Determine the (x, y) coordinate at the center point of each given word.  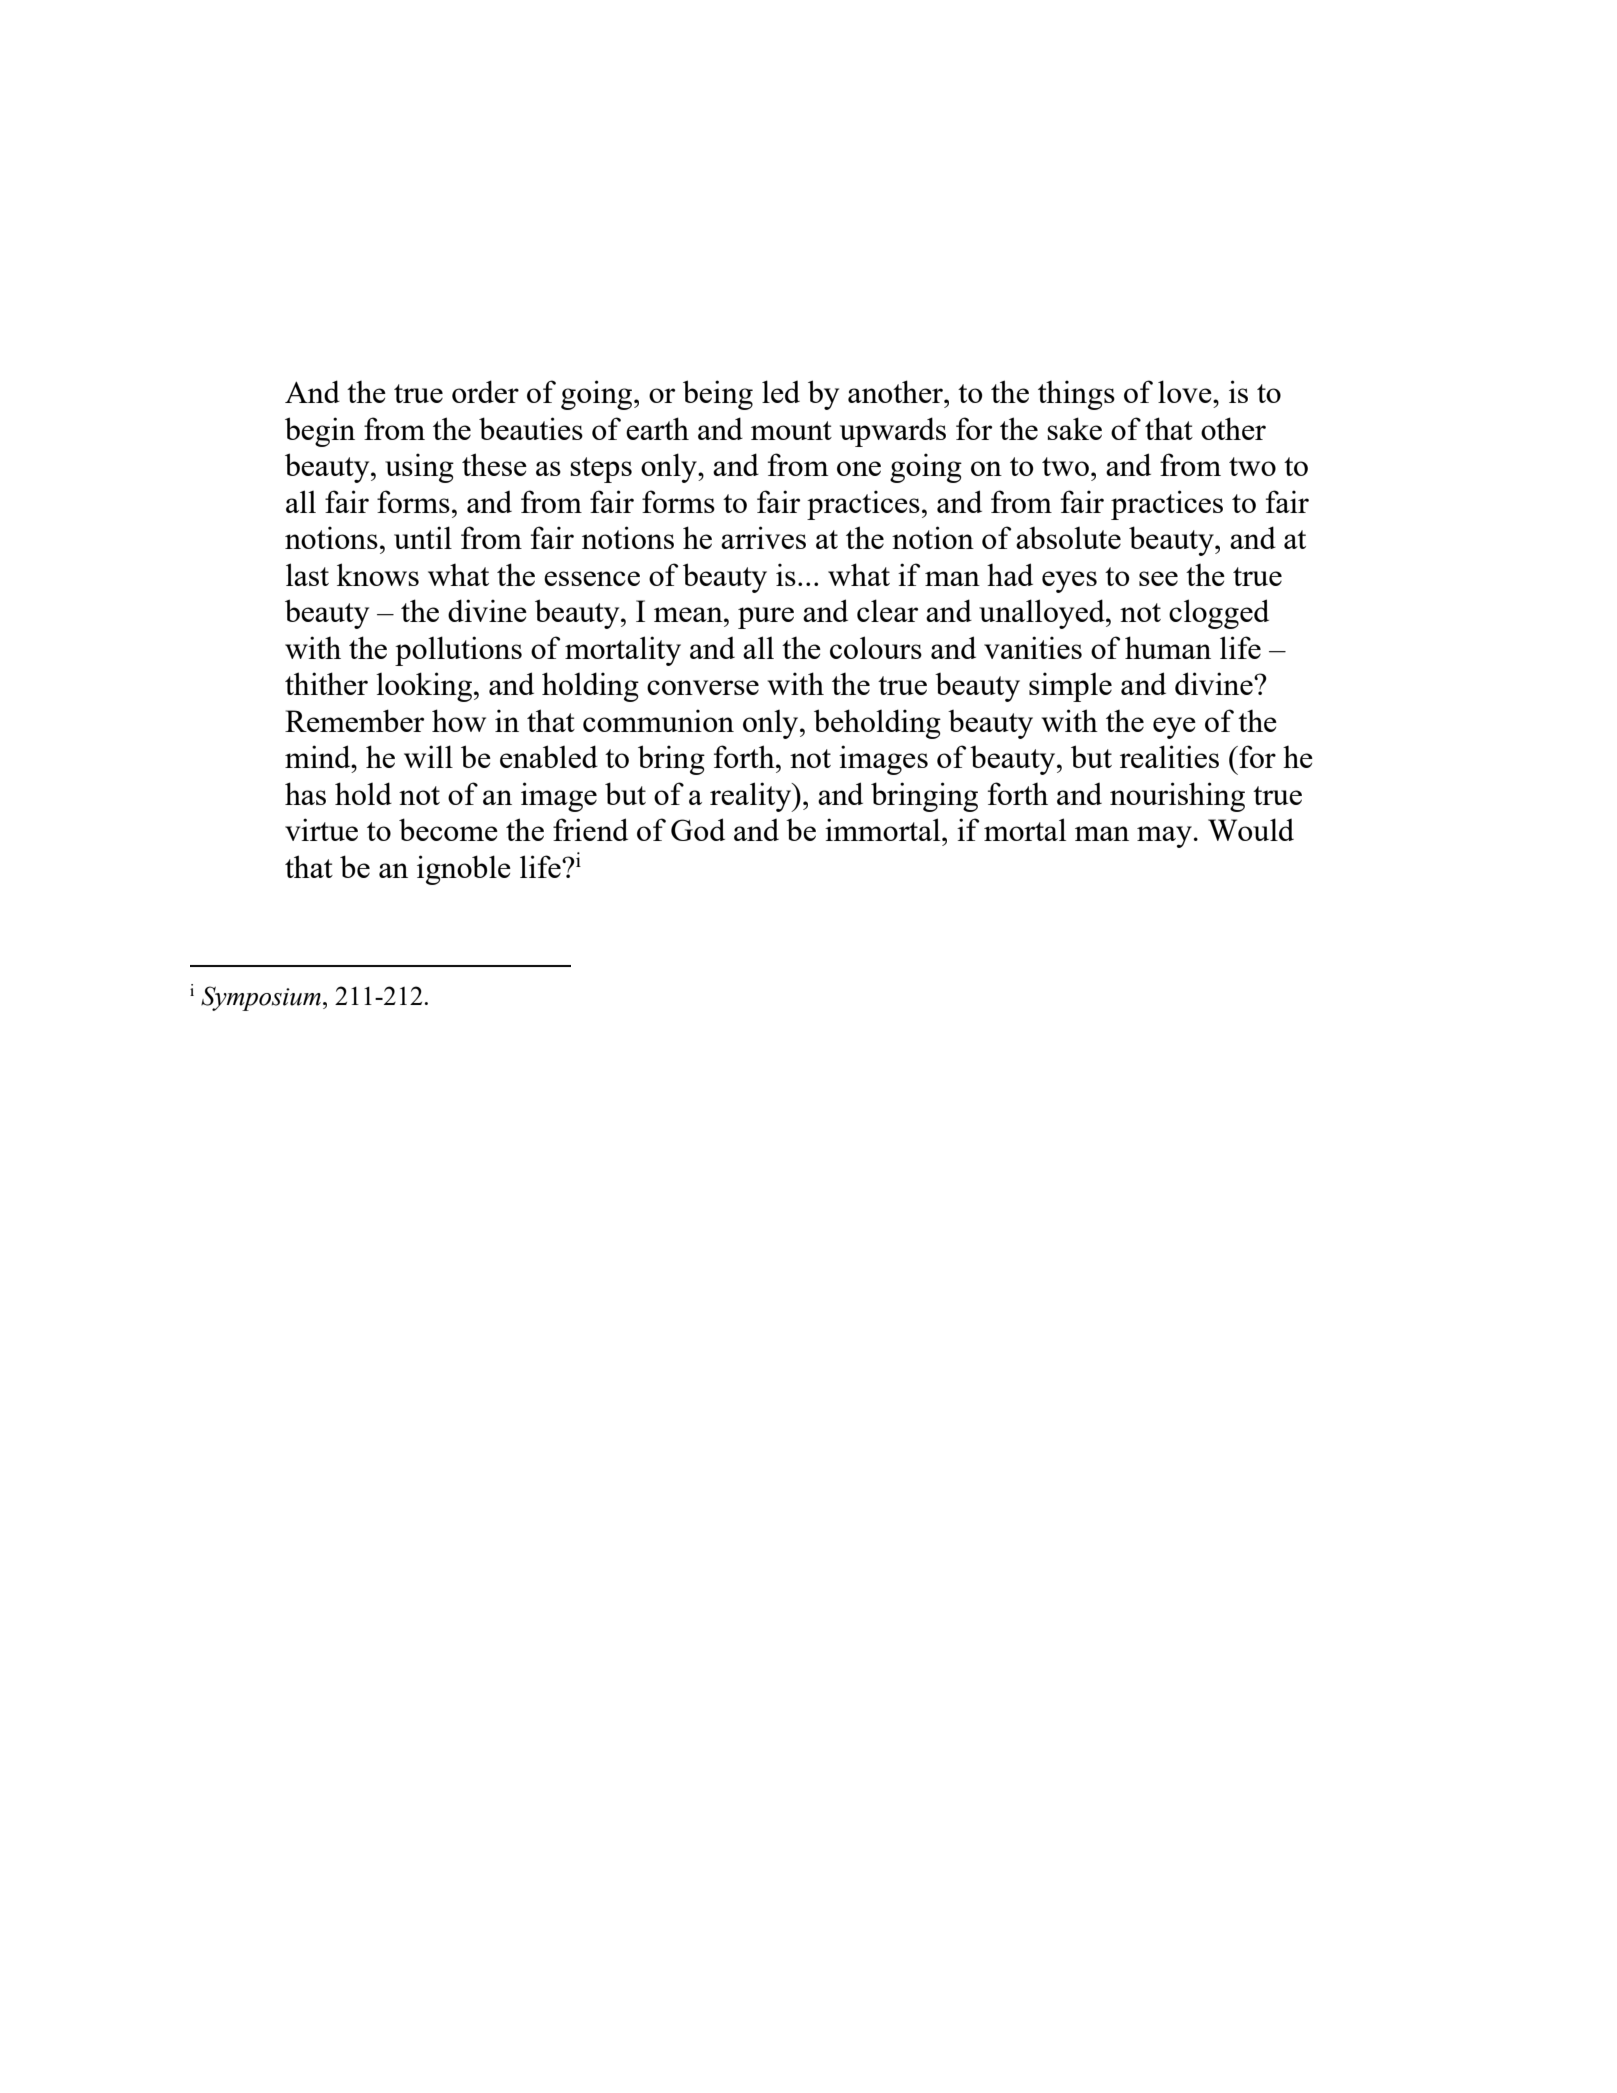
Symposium (261, 998)
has (305, 793)
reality (752, 797)
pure (766, 618)
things (1076, 395)
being (718, 395)
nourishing (1177, 797)
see (1158, 578)
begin (320, 432)
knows (378, 574)
